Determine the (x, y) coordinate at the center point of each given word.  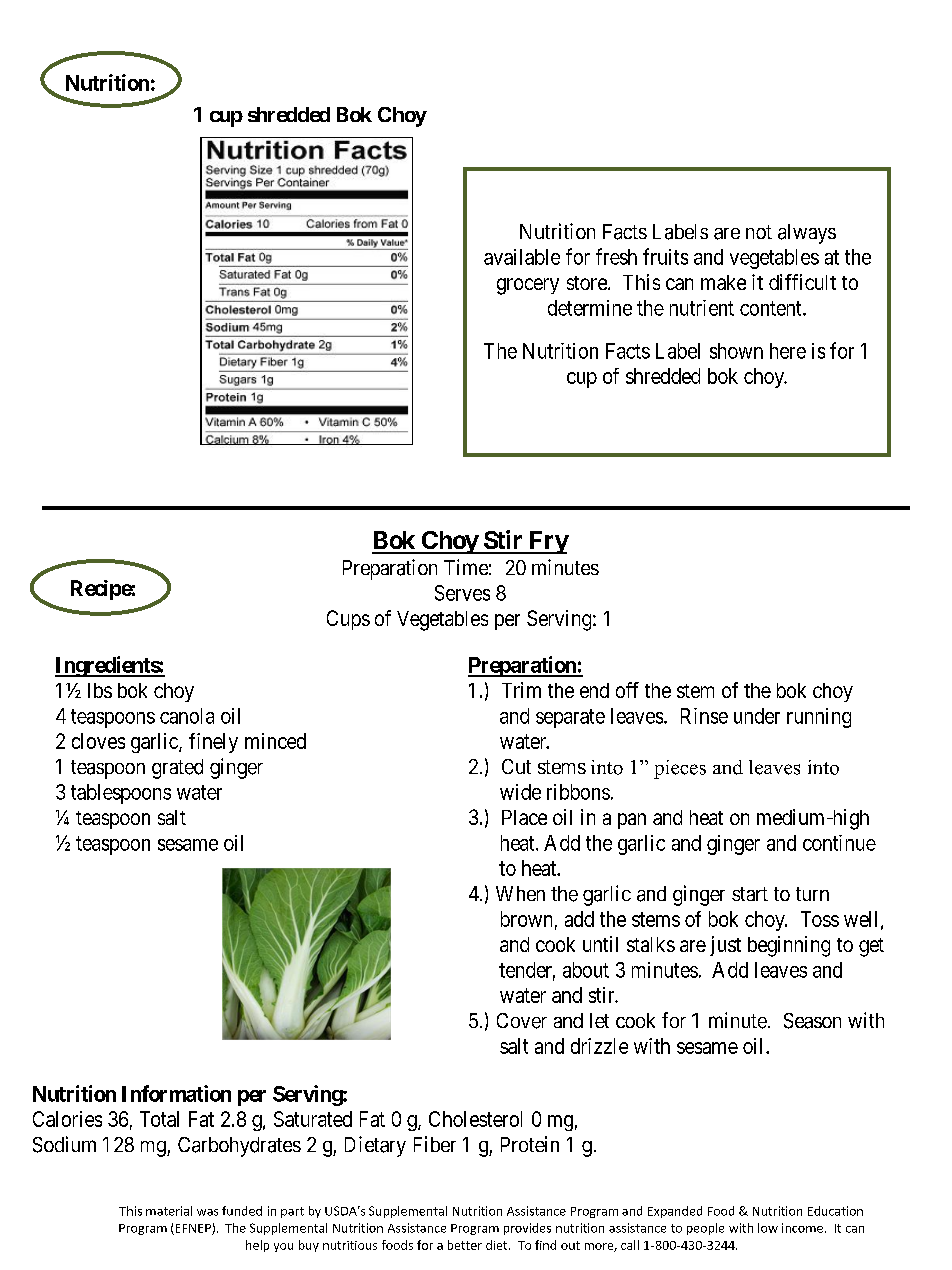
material (169, 1211)
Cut (516, 766)
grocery (528, 286)
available (522, 257)
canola (187, 716)
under (757, 716)
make (723, 282)
